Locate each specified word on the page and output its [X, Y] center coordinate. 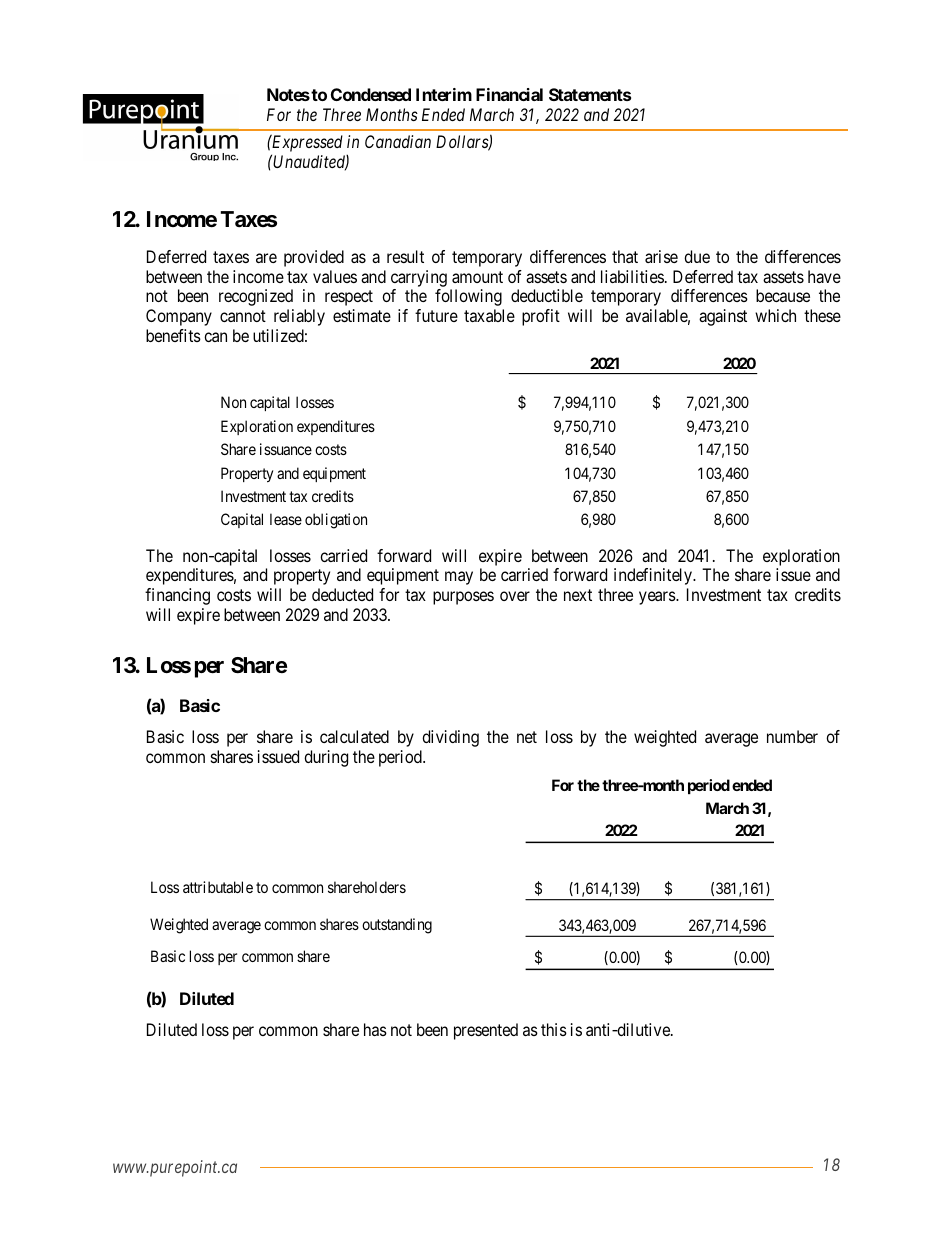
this [554, 1029]
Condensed [371, 94]
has [375, 1029]
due [697, 256]
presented [486, 1031]
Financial [509, 94]
